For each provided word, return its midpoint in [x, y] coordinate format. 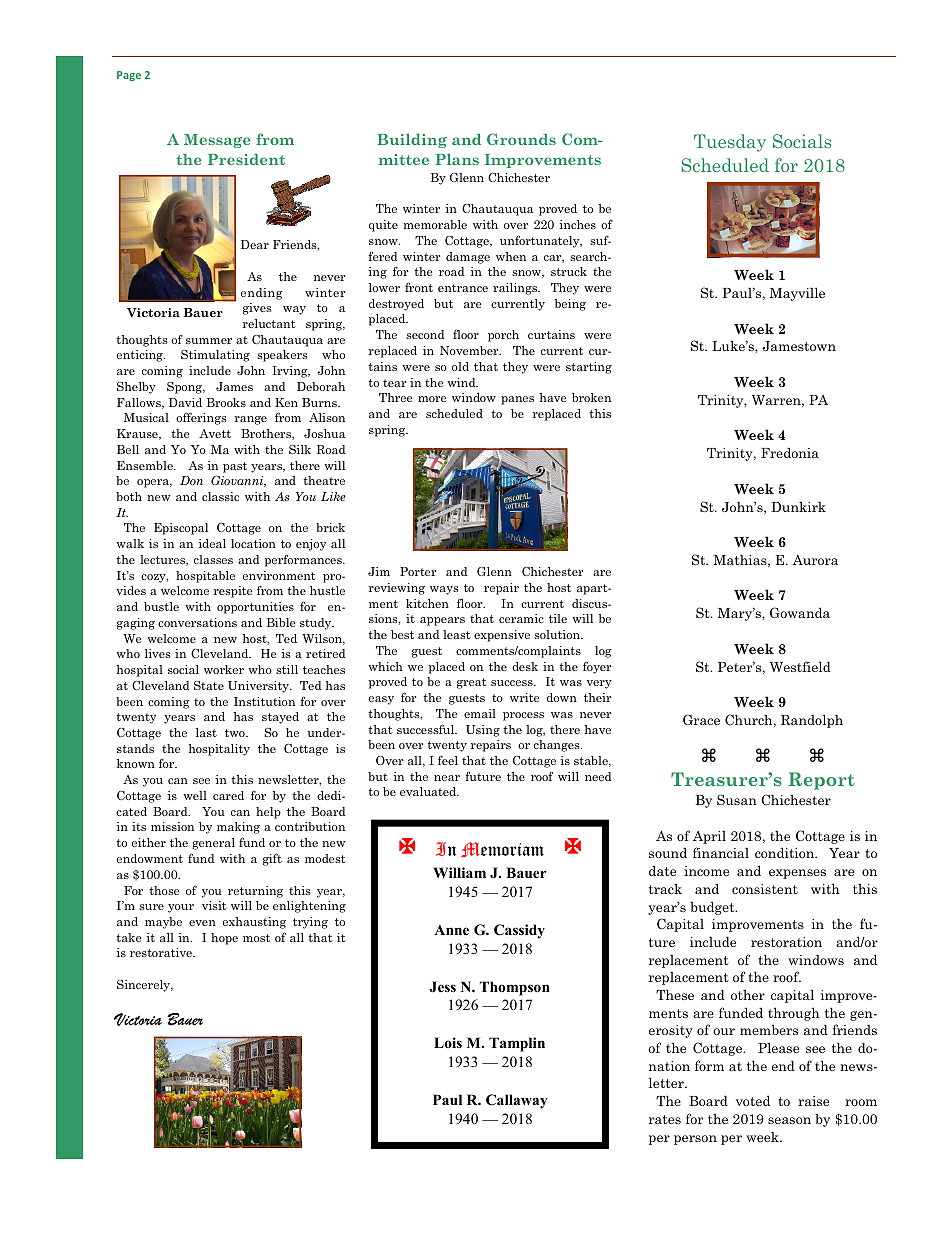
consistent [765, 889]
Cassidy [519, 931]
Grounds [521, 139]
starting [589, 368]
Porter [418, 571]
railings [516, 289]
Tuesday [730, 143]
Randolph [812, 721]
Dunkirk [798, 506]
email [480, 713]
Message [217, 141]
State [209, 685]
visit [214, 905]
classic [220, 496]
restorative [162, 952]
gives [257, 309]
